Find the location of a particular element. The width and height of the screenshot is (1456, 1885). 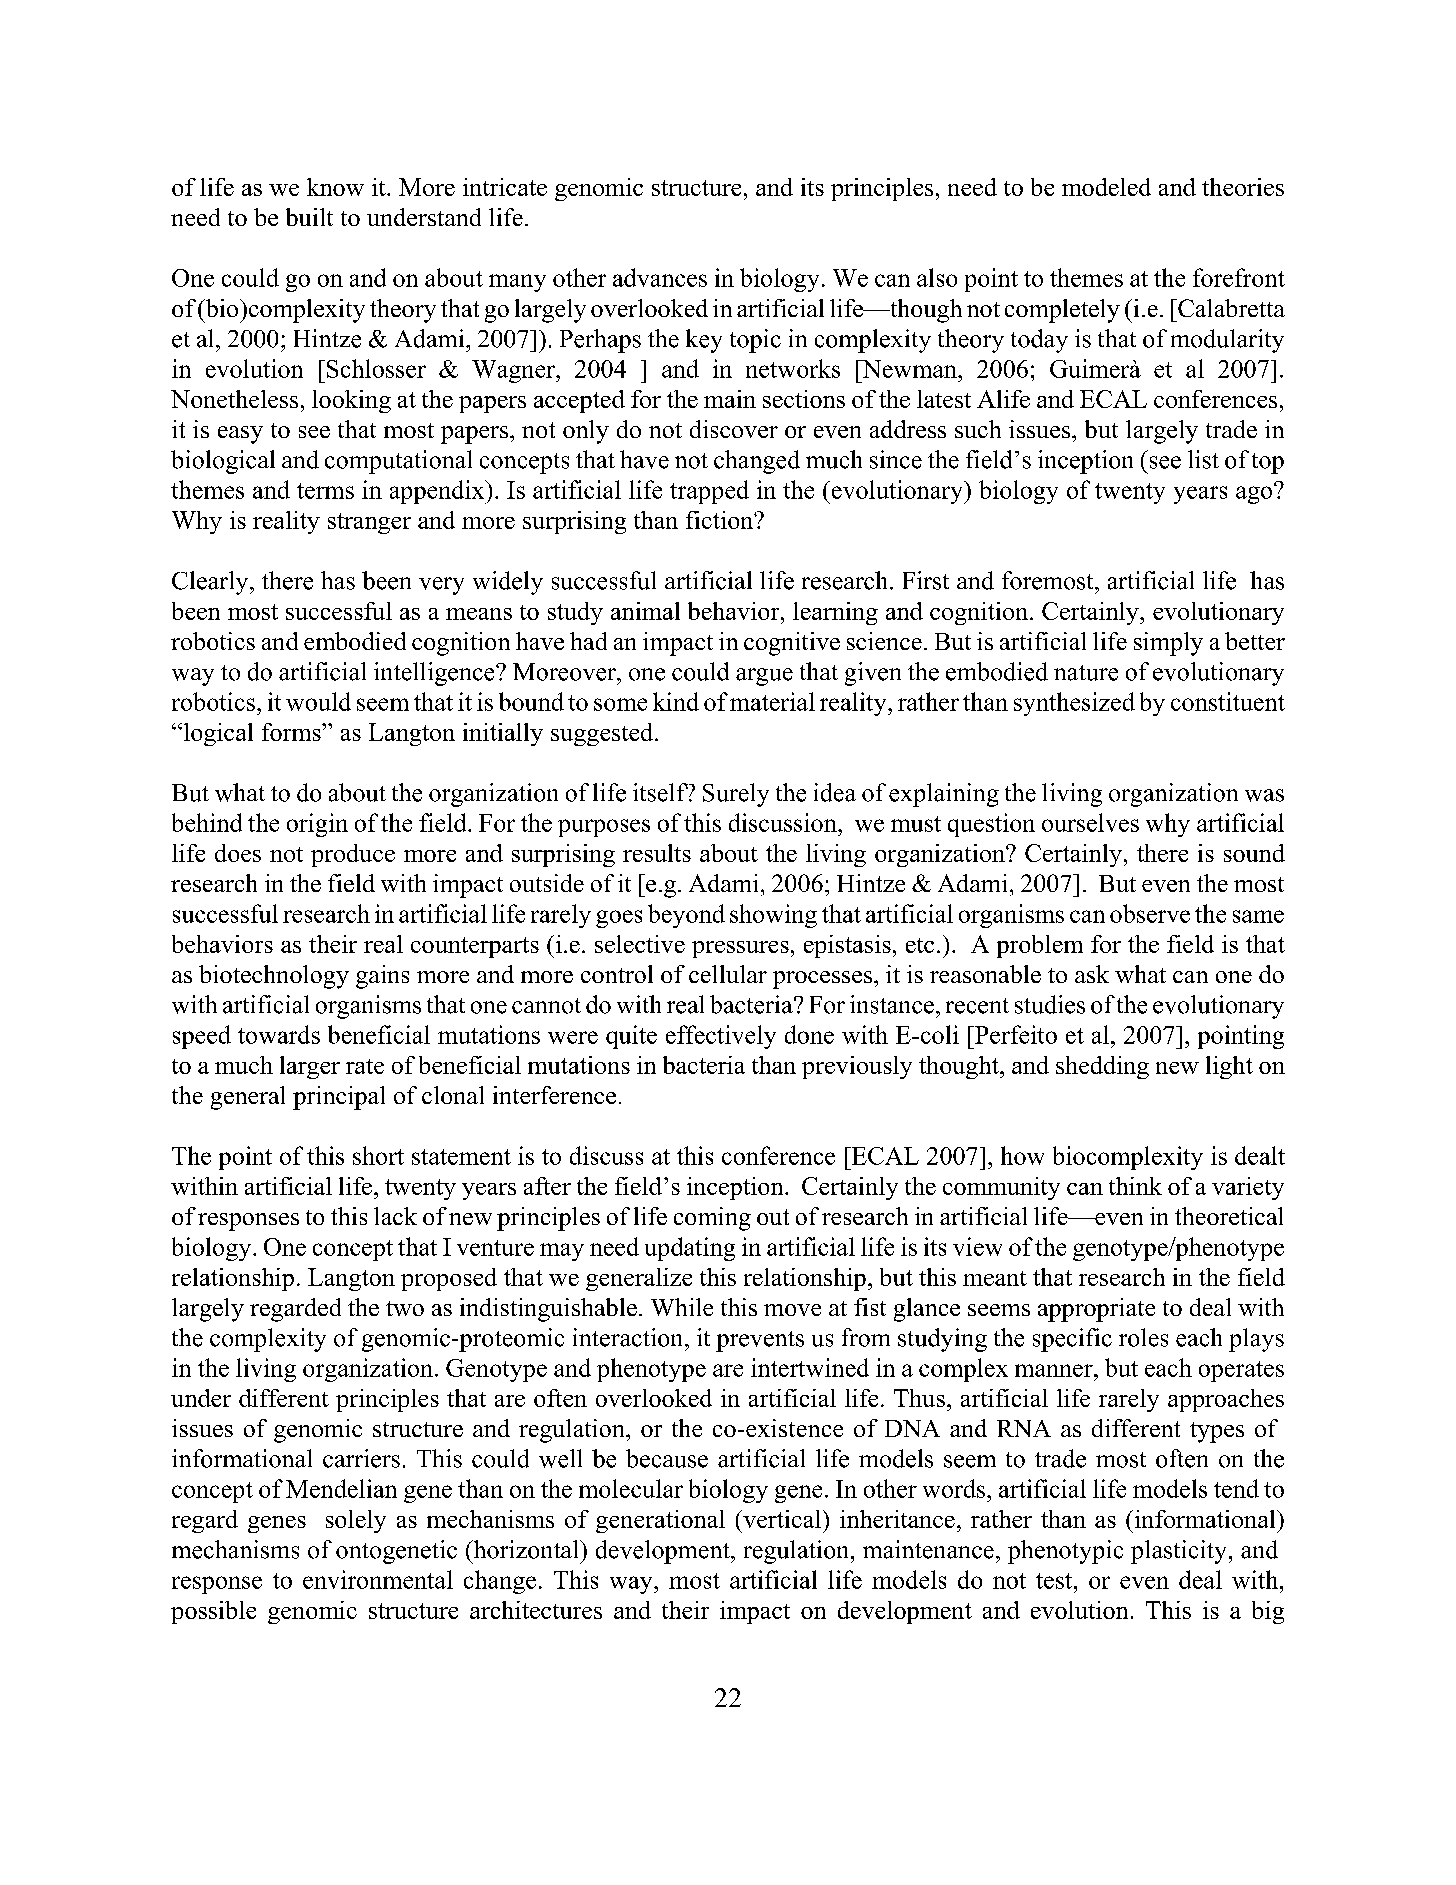

would is located at coordinates (318, 701).
